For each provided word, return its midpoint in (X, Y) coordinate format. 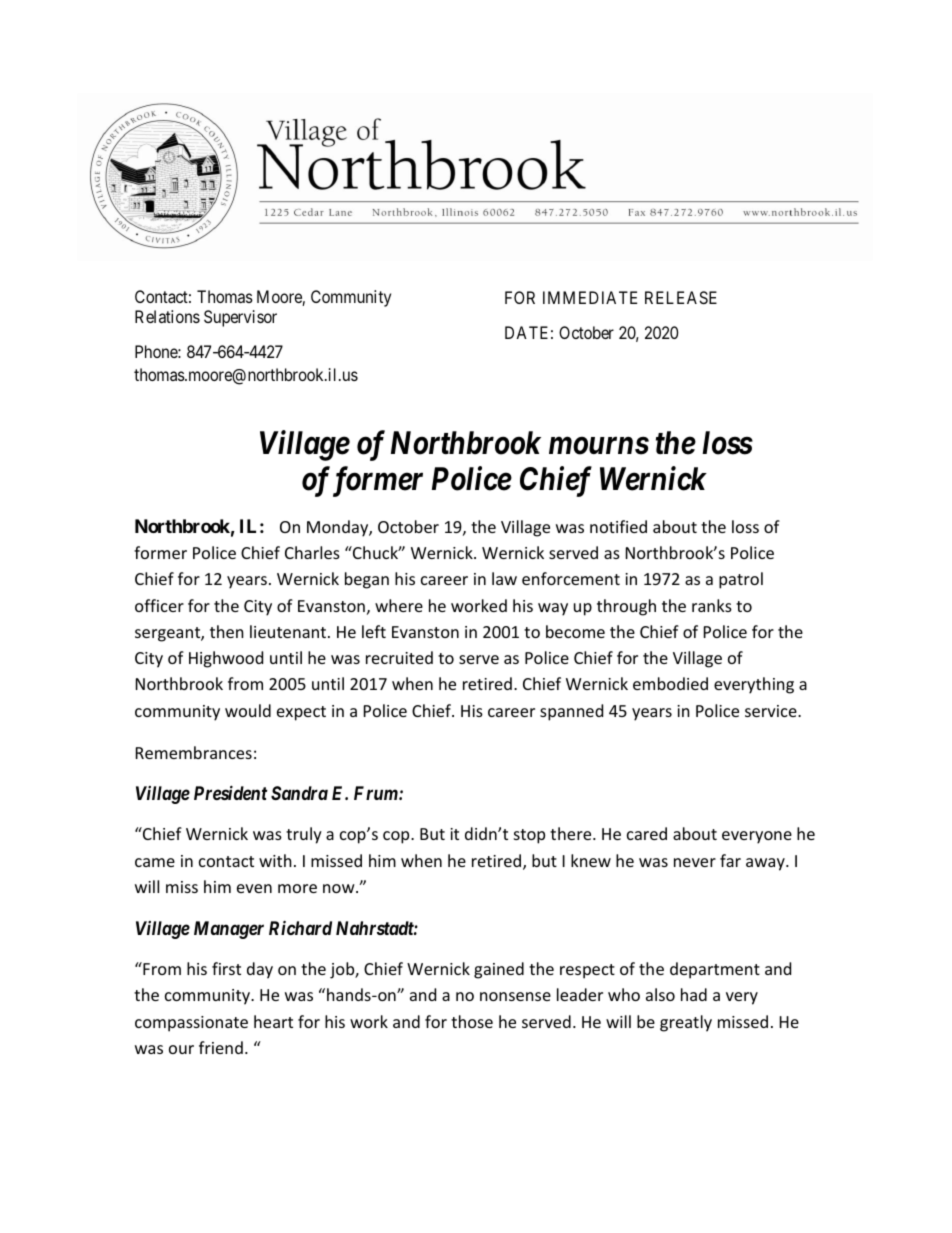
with (275, 860)
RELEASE (681, 297)
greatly (686, 1023)
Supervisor (240, 318)
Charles (312, 552)
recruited (399, 657)
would (248, 710)
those (472, 1021)
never (695, 862)
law (504, 578)
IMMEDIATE (590, 297)
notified (618, 526)
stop (529, 836)
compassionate (191, 1024)
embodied (670, 683)
